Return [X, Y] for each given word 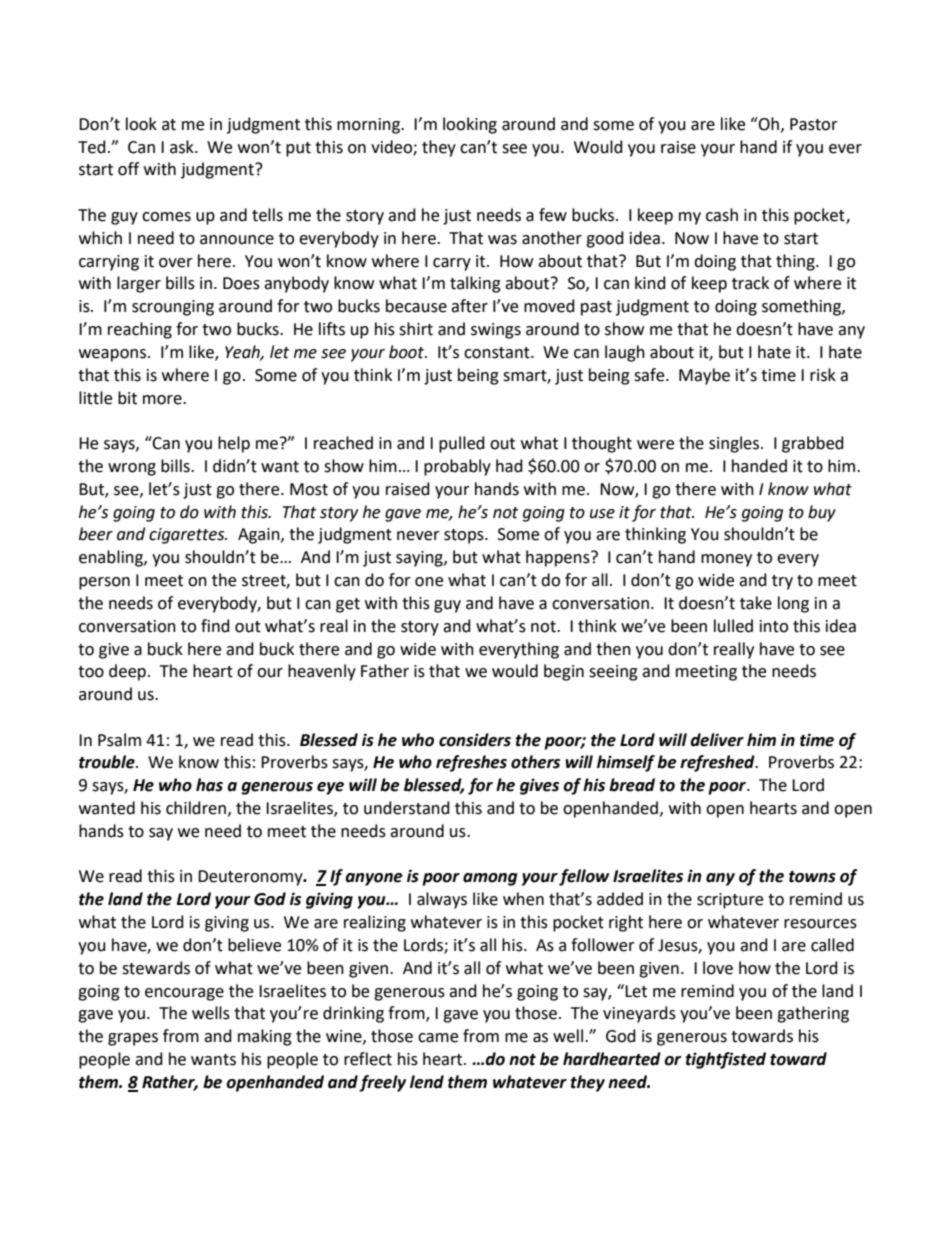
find [215, 626]
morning [370, 126]
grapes [133, 1039]
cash [722, 215]
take [756, 603]
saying [420, 559]
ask [183, 147]
